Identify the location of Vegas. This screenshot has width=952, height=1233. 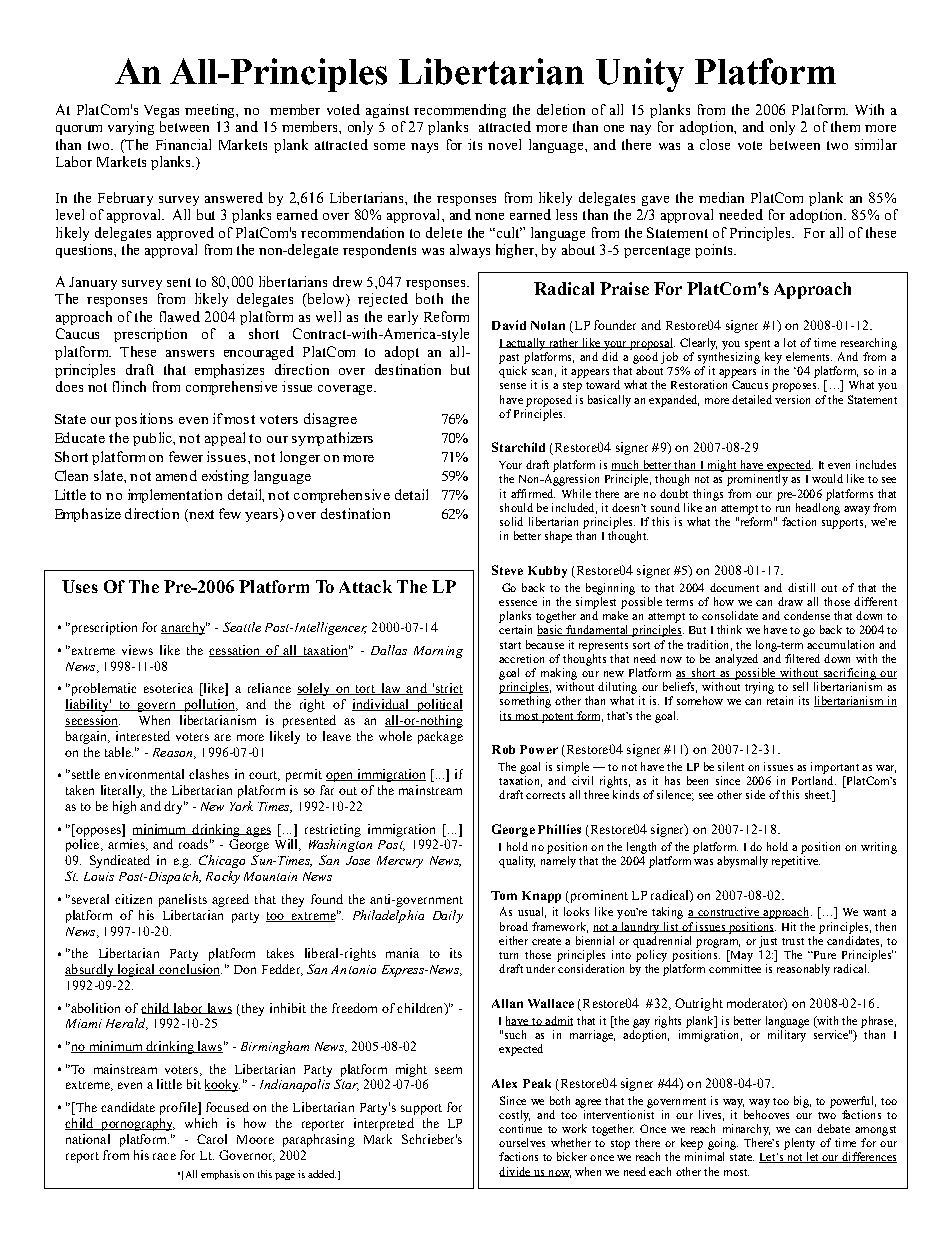
(161, 111).
